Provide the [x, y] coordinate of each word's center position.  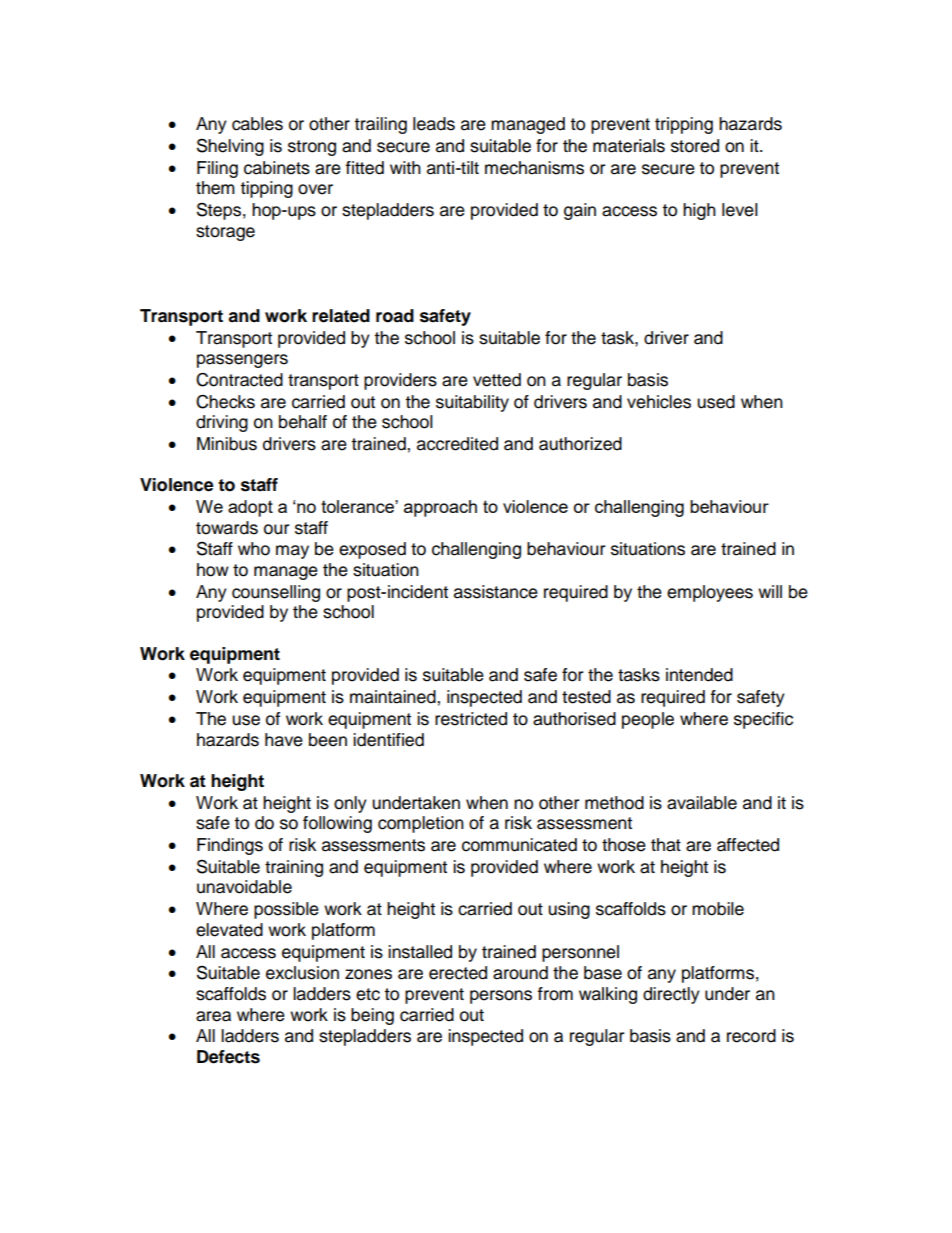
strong [312, 148]
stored [695, 146]
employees [710, 593]
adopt [250, 508]
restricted [471, 719]
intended [699, 675]
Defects [228, 1057]
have [284, 740]
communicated [519, 845]
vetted [497, 380]
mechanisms [534, 168]
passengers [242, 361]
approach [440, 508]
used [716, 402]
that [666, 845]
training [294, 868]
